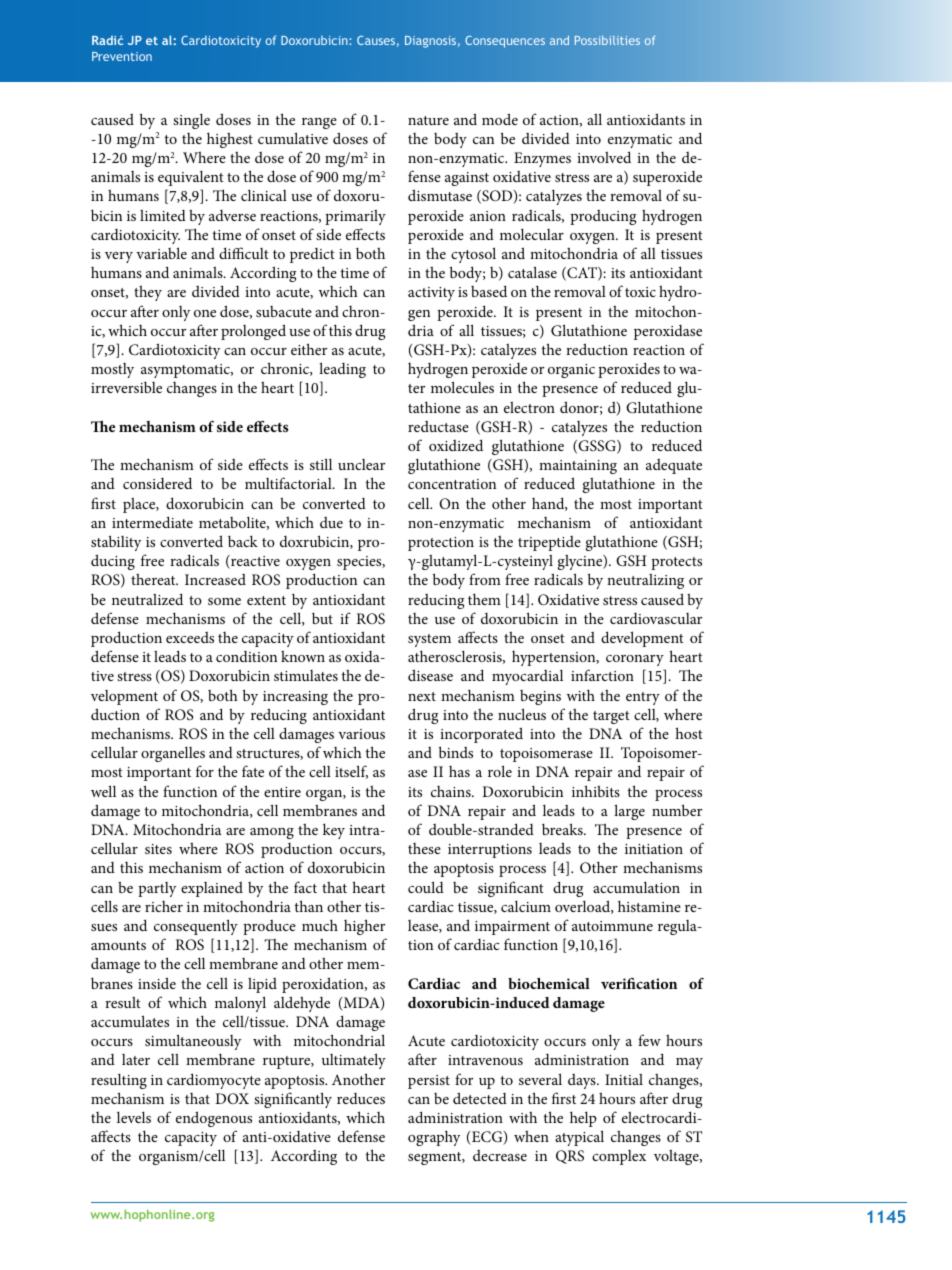 The image size is (952, 1270). Describe the element at coordinates (134, 1117) in the page. I see `levels` at that location.
